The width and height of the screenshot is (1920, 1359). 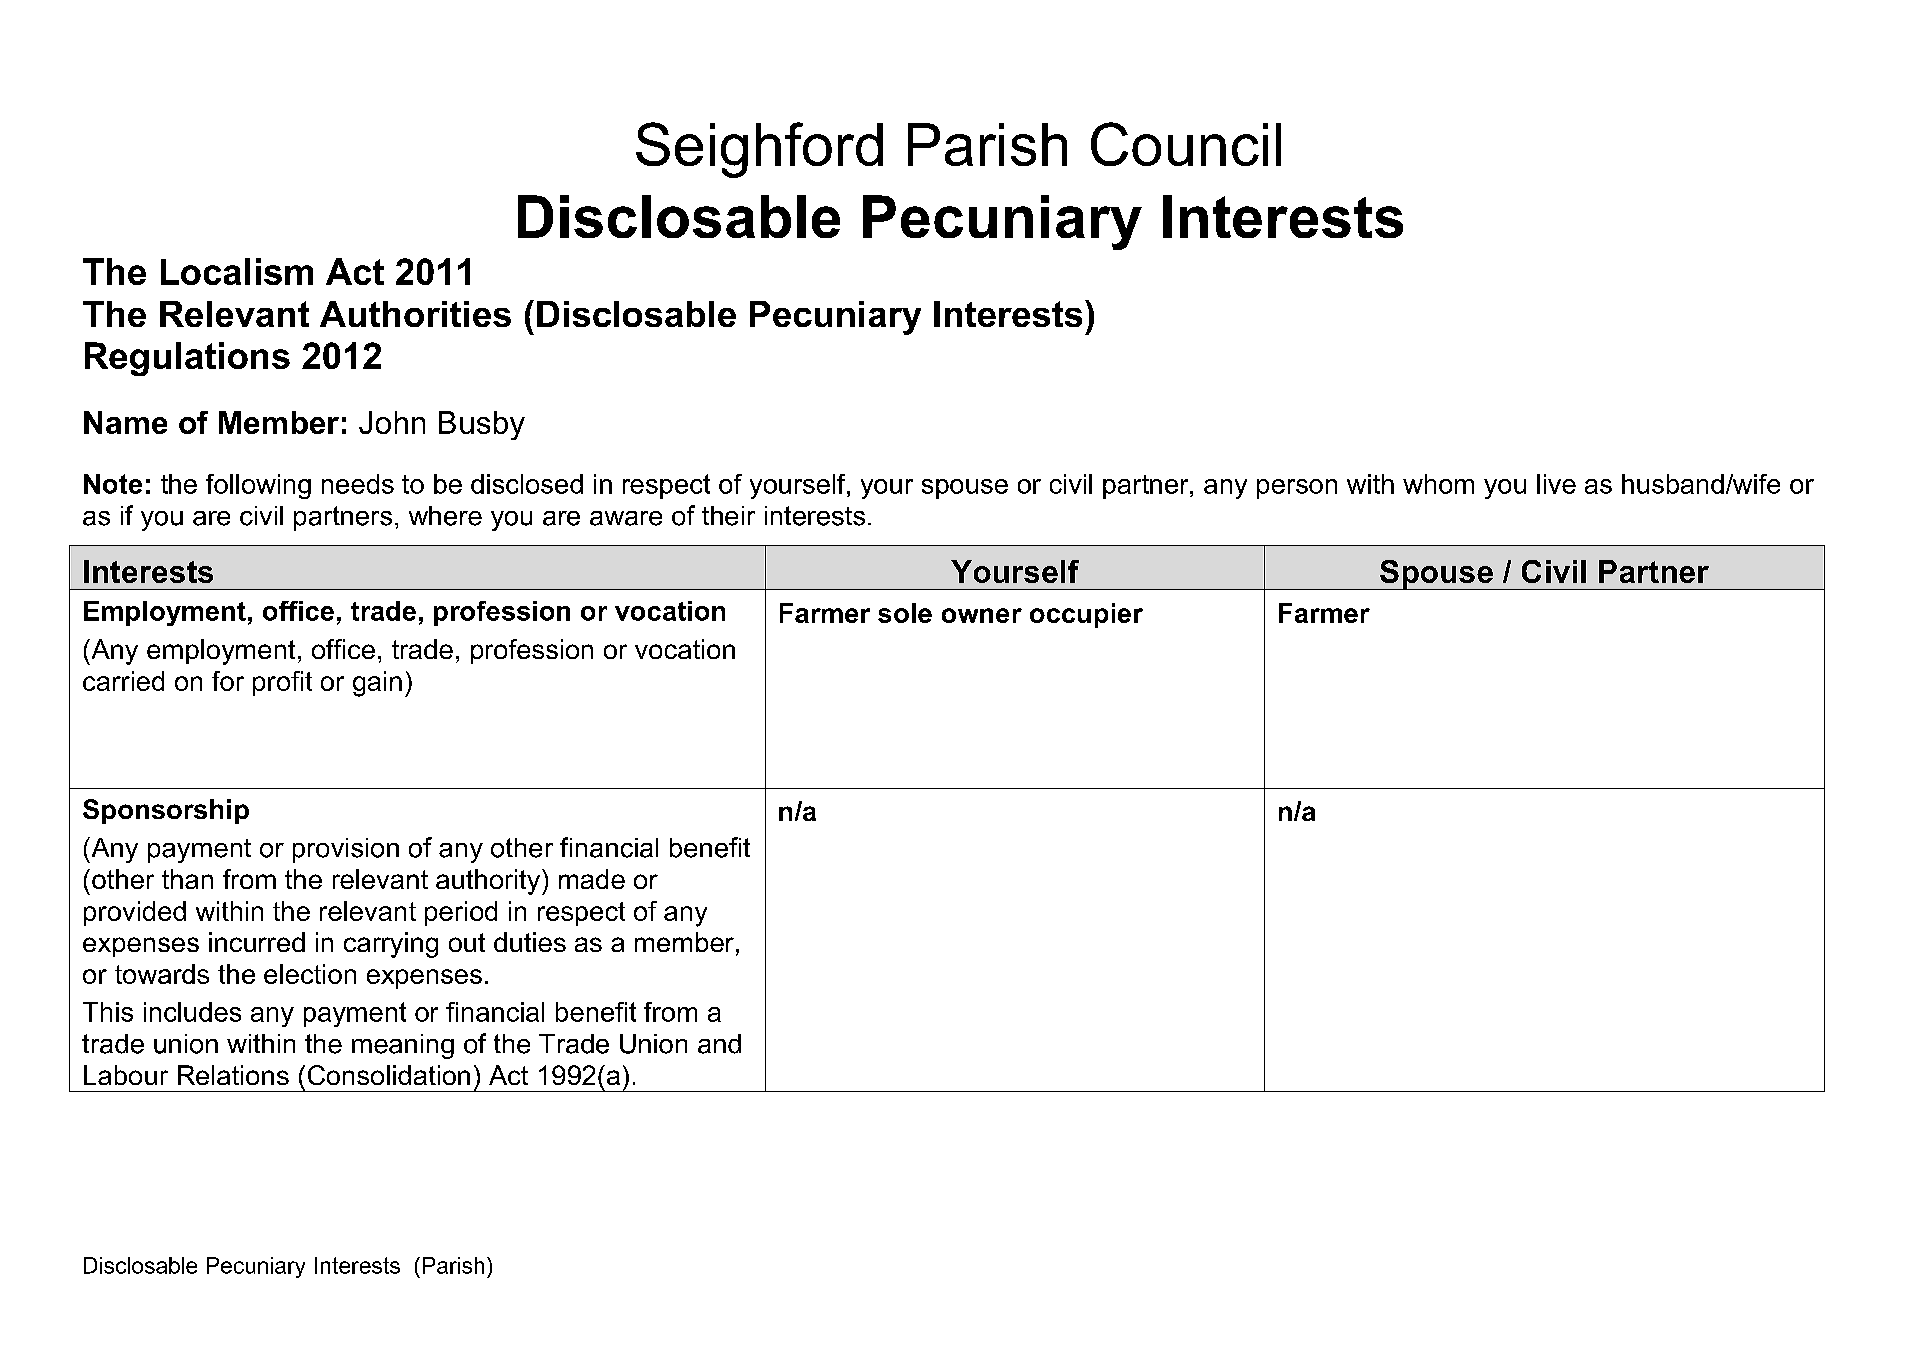 What do you see at coordinates (237, 271) in the screenshot?
I see `Localism` at bounding box center [237, 271].
